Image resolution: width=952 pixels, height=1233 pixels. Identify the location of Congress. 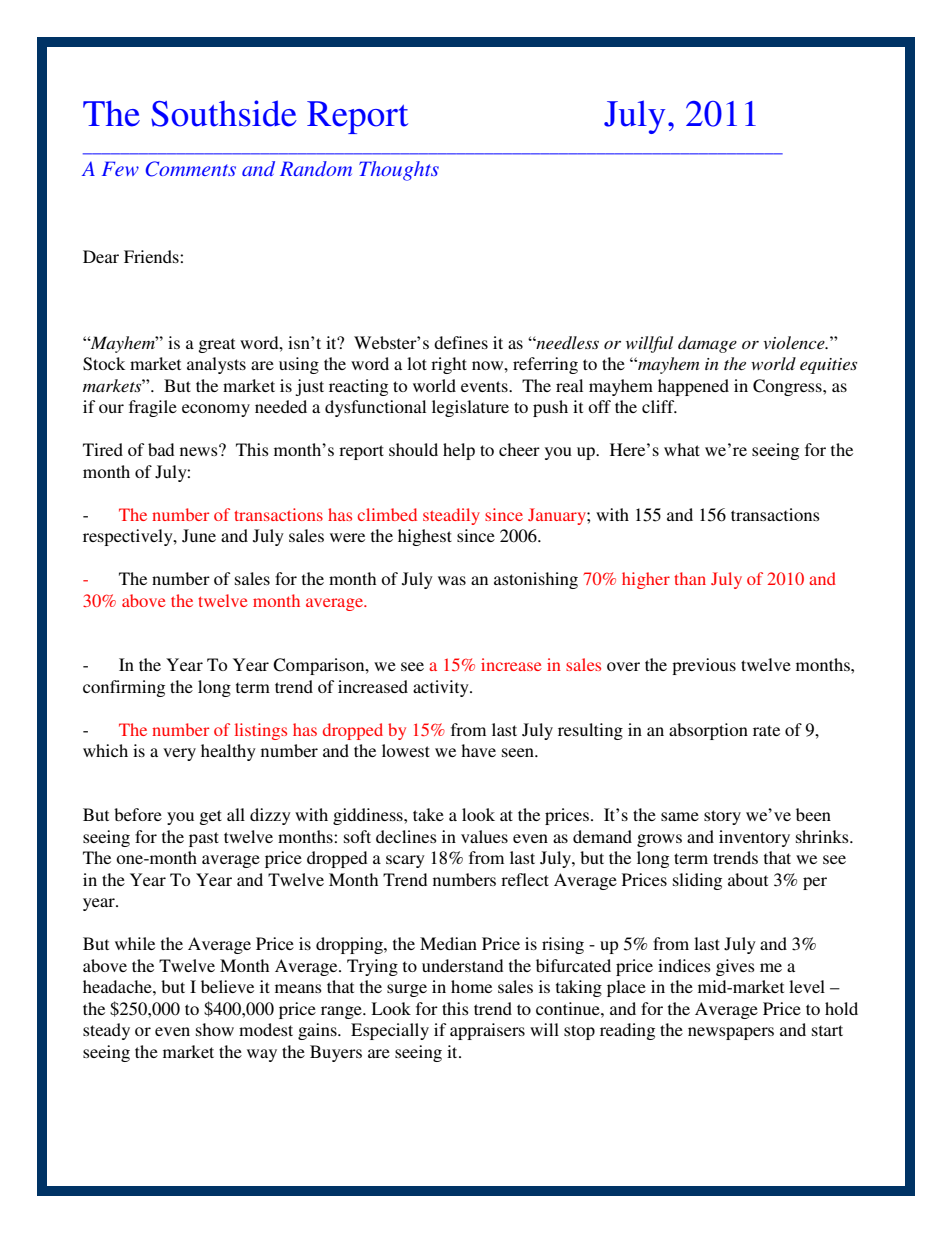
(788, 387).
